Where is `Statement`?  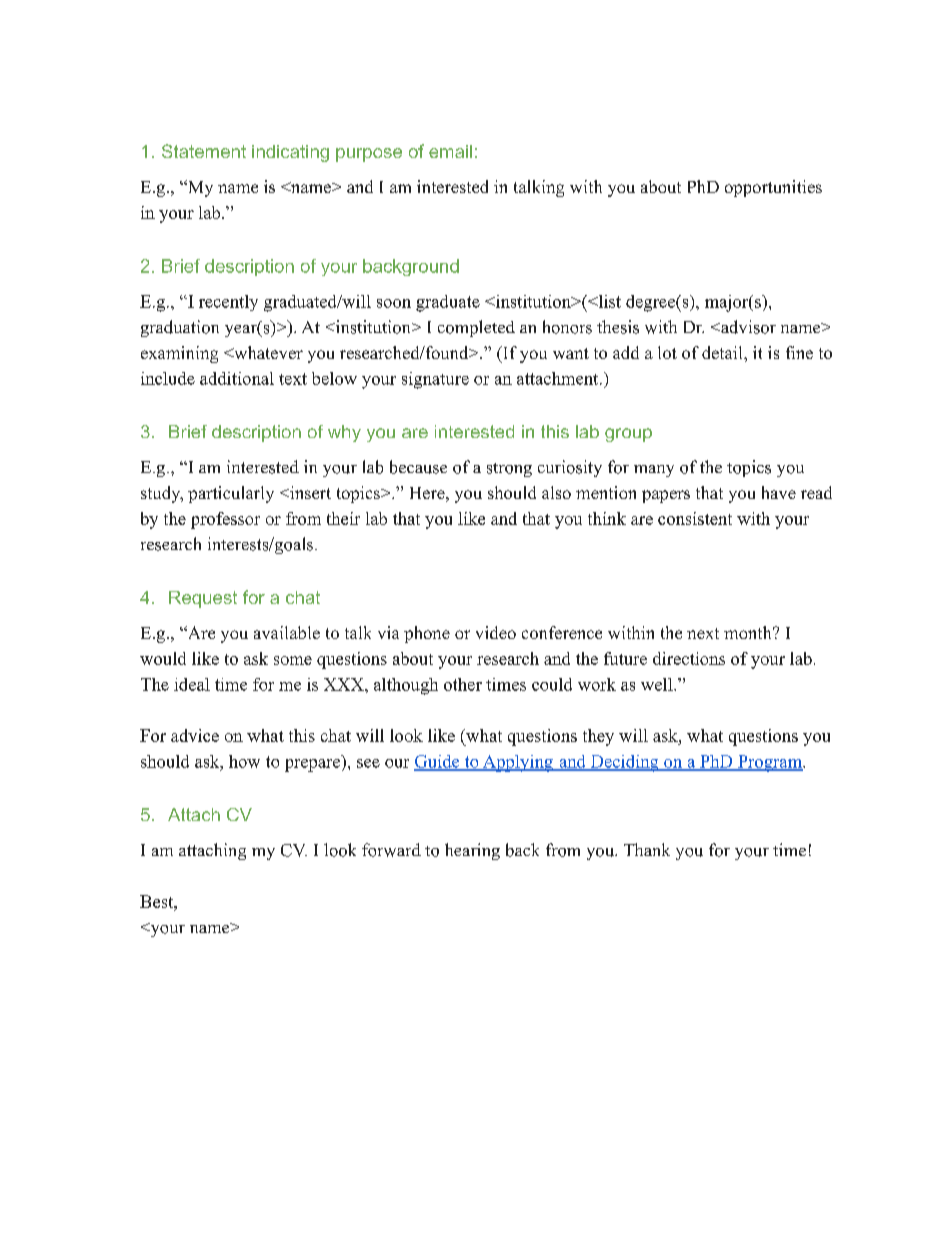
Statement is located at coordinates (204, 151).
